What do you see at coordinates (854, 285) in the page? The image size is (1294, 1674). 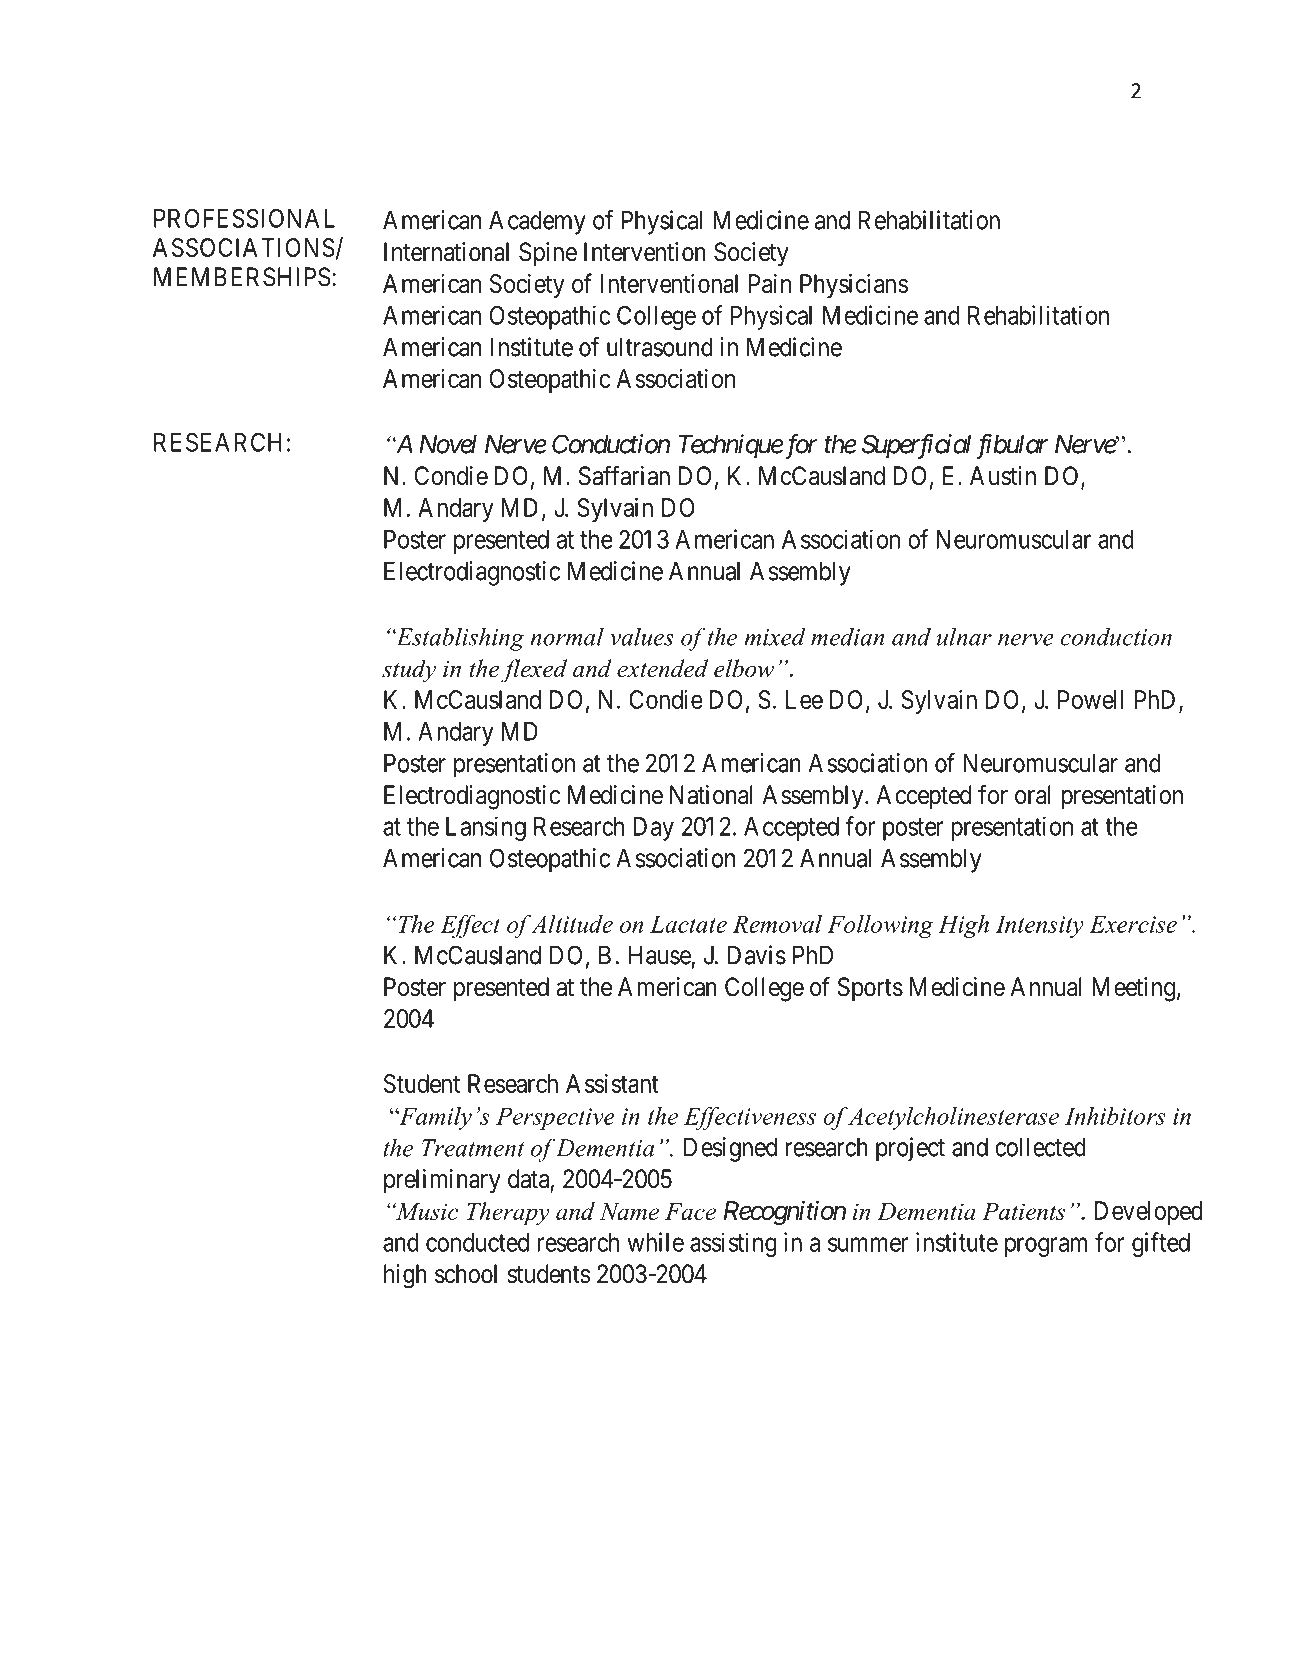 I see `Physicians` at bounding box center [854, 285].
